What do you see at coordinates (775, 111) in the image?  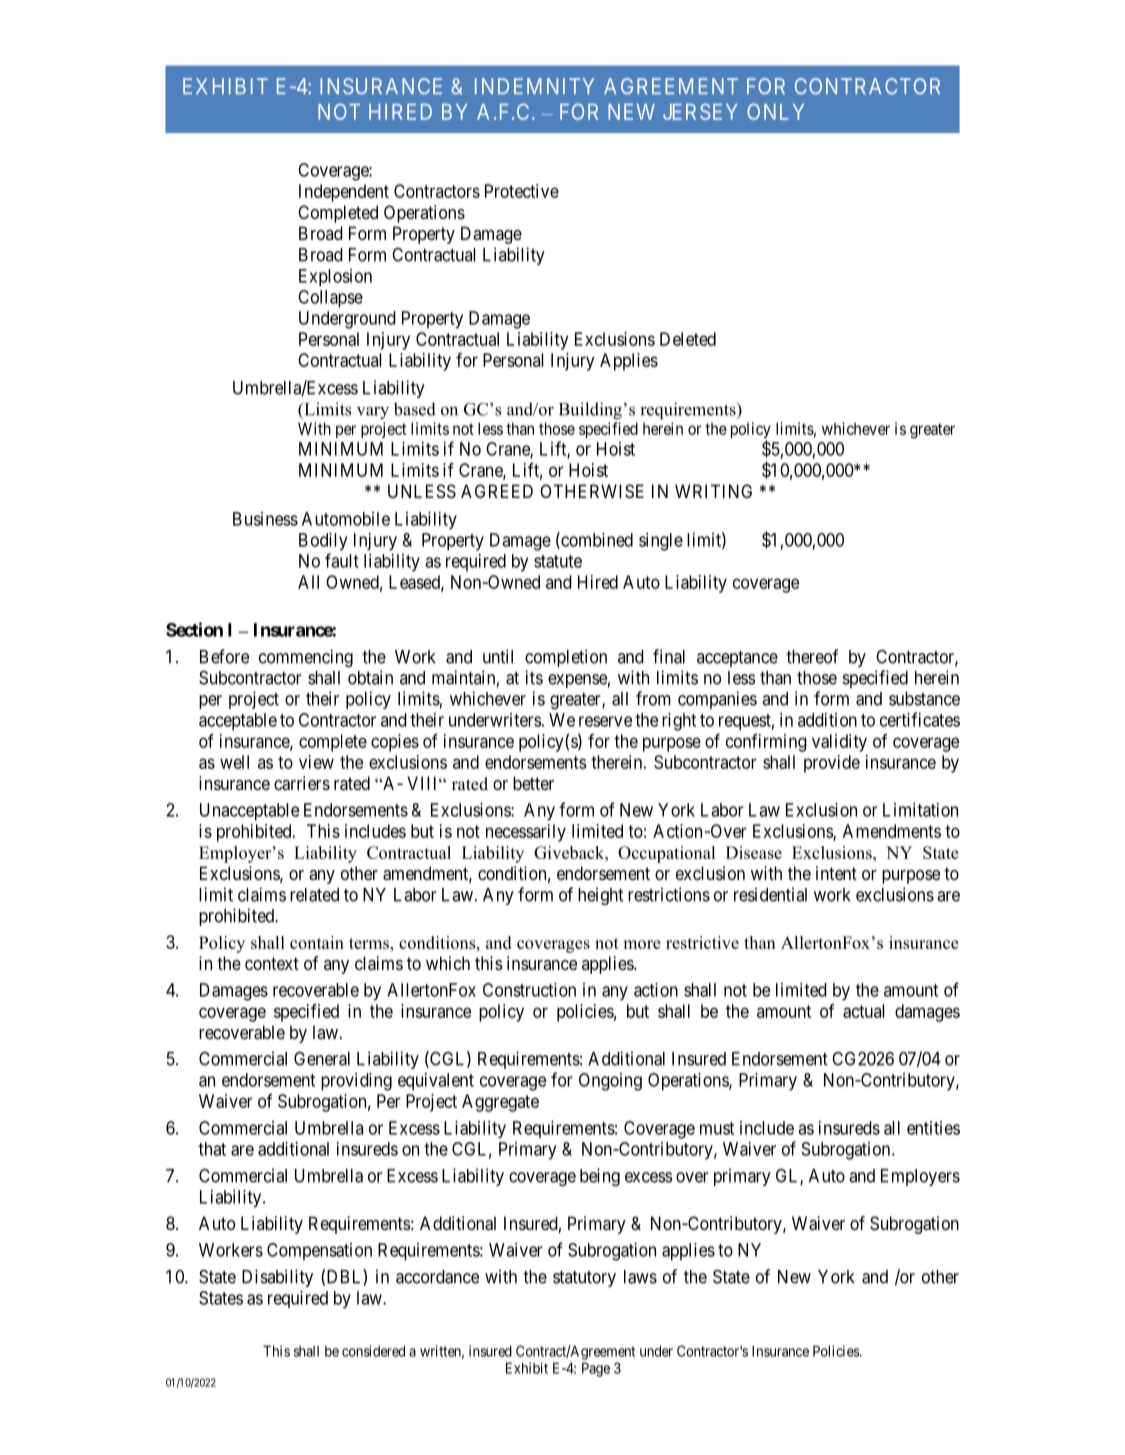 I see `ONLY` at bounding box center [775, 111].
